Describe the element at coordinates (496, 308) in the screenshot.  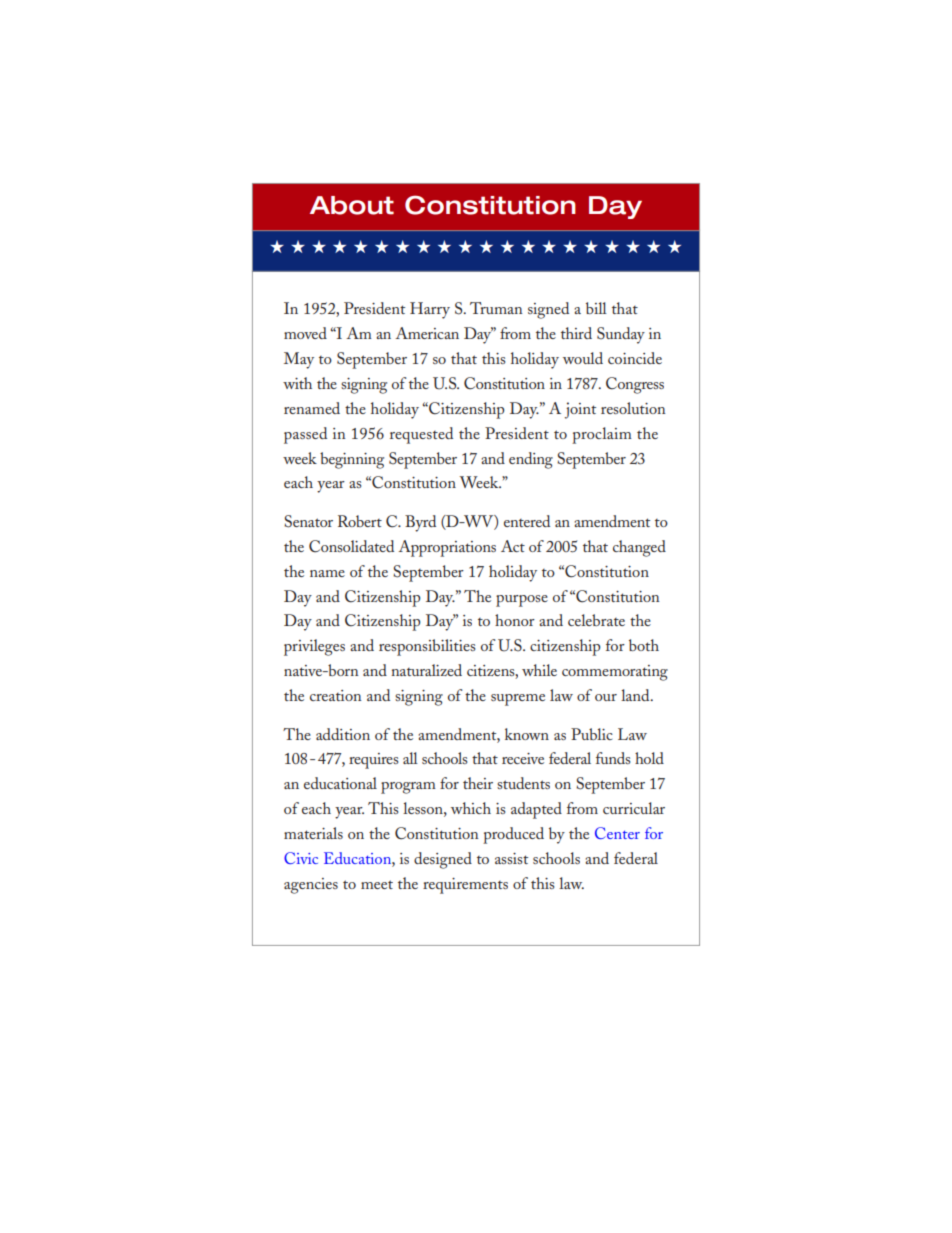
I see `Truman` at that location.
